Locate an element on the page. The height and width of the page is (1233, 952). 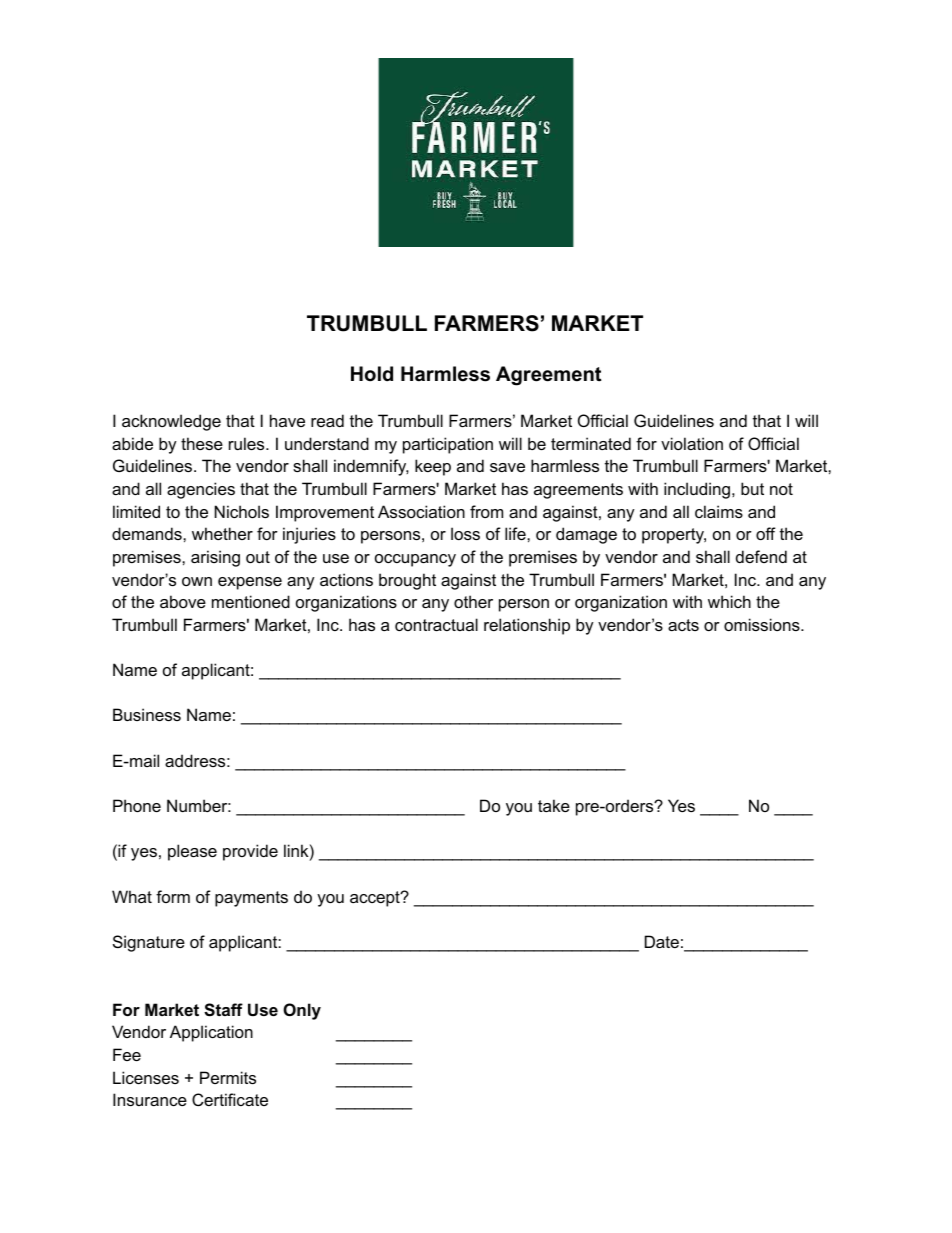
acts is located at coordinates (683, 625).
